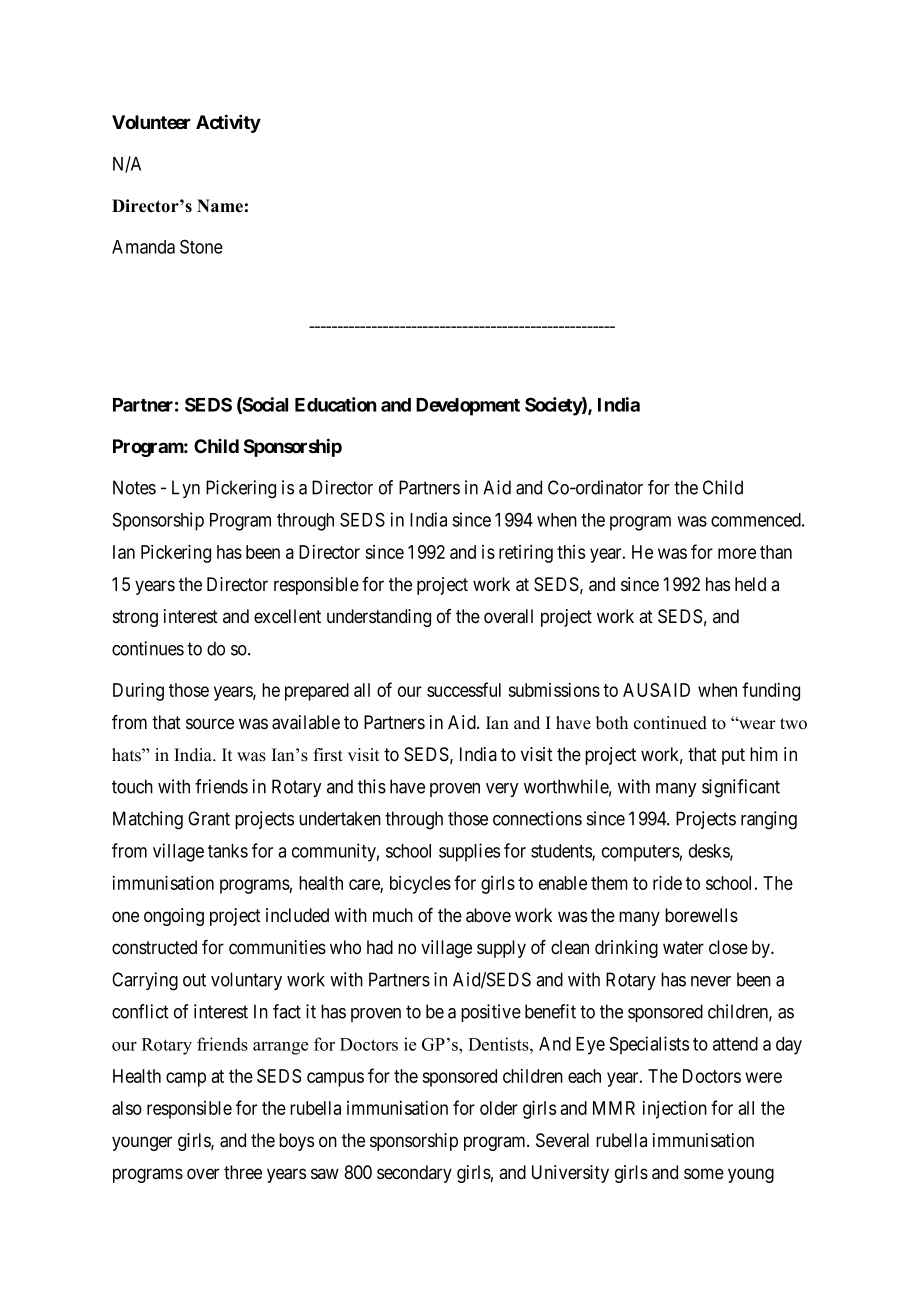 The image size is (924, 1308). Describe the element at coordinates (737, 553) in the screenshot. I see `more` at that location.
